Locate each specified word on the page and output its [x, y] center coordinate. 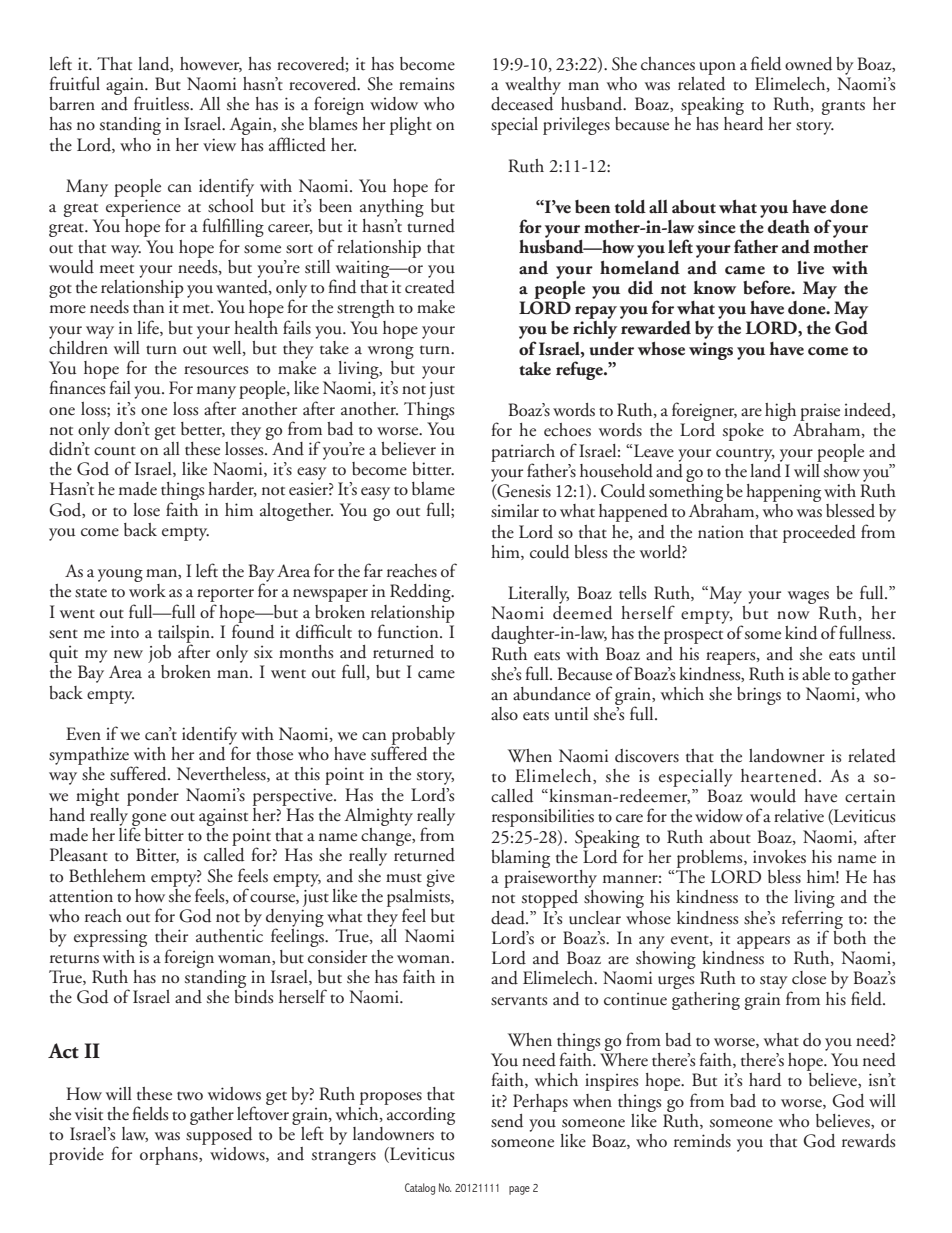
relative [799, 816]
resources [216, 370]
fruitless [162, 103]
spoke [743, 432]
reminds [702, 1141]
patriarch [523, 454]
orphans [170, 1156]
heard [743, 124]
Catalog [420, 1189]
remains [426, 84]
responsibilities [543, 818]
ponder [153, 797]
